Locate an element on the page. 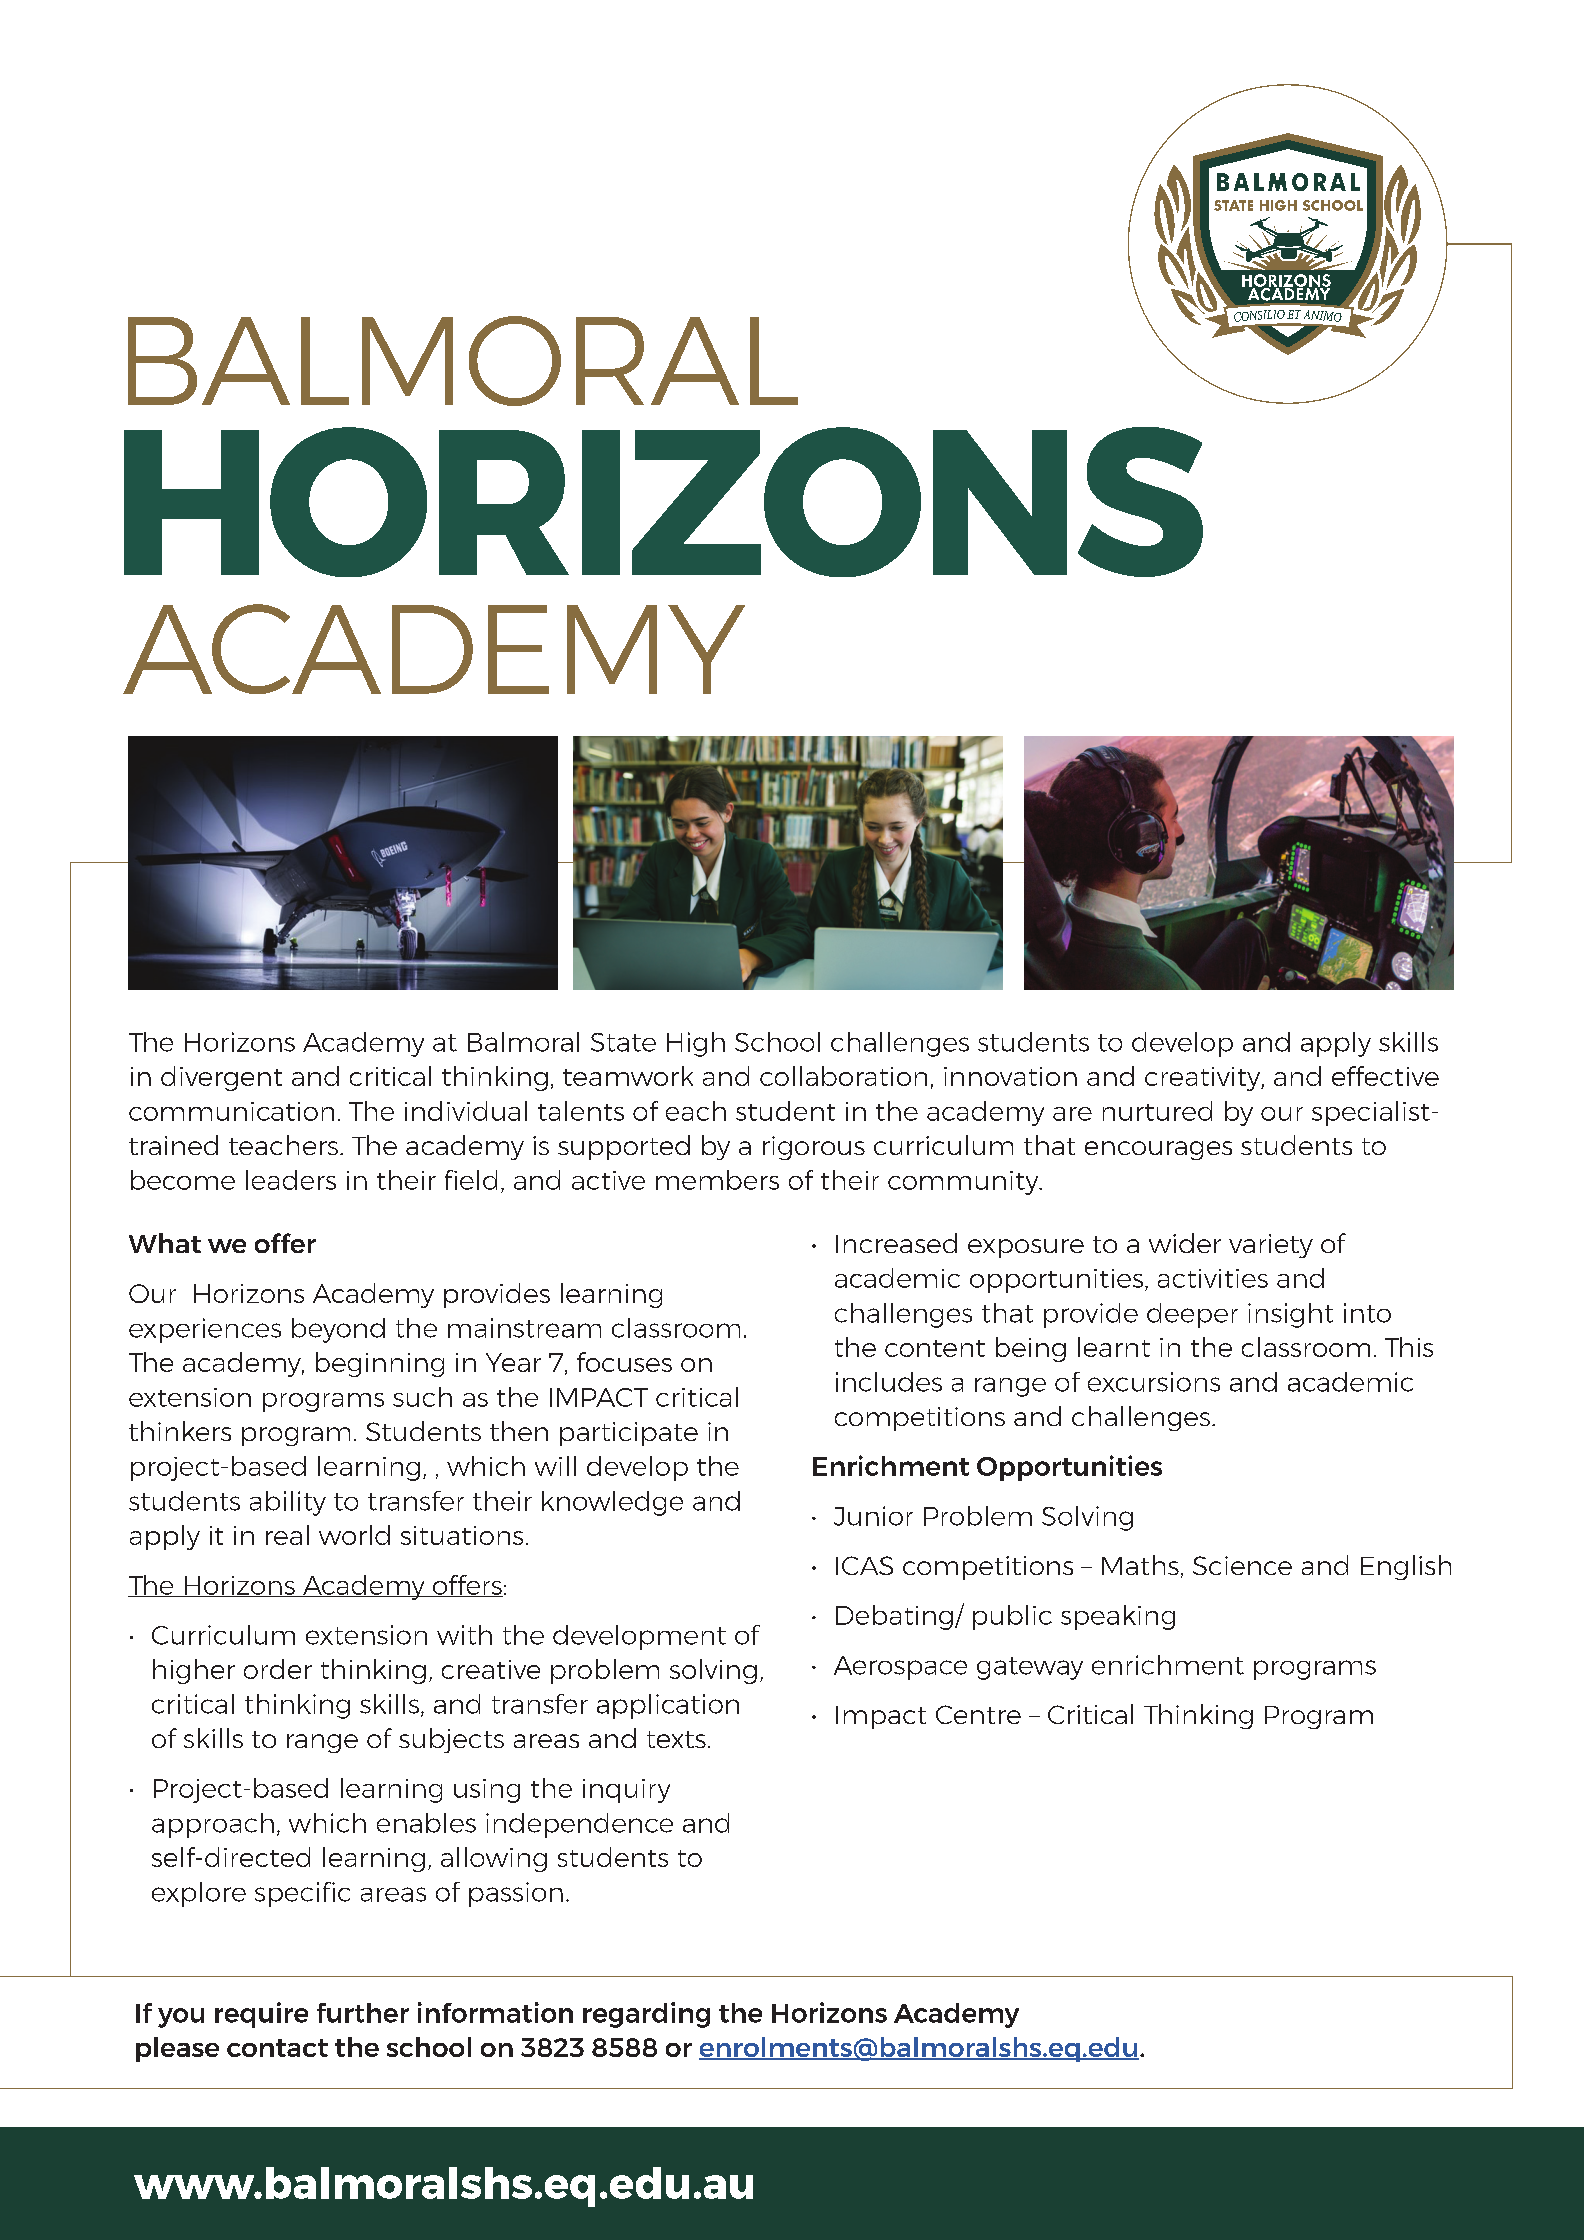  collaboration is located at coordinates (843, 1076).
